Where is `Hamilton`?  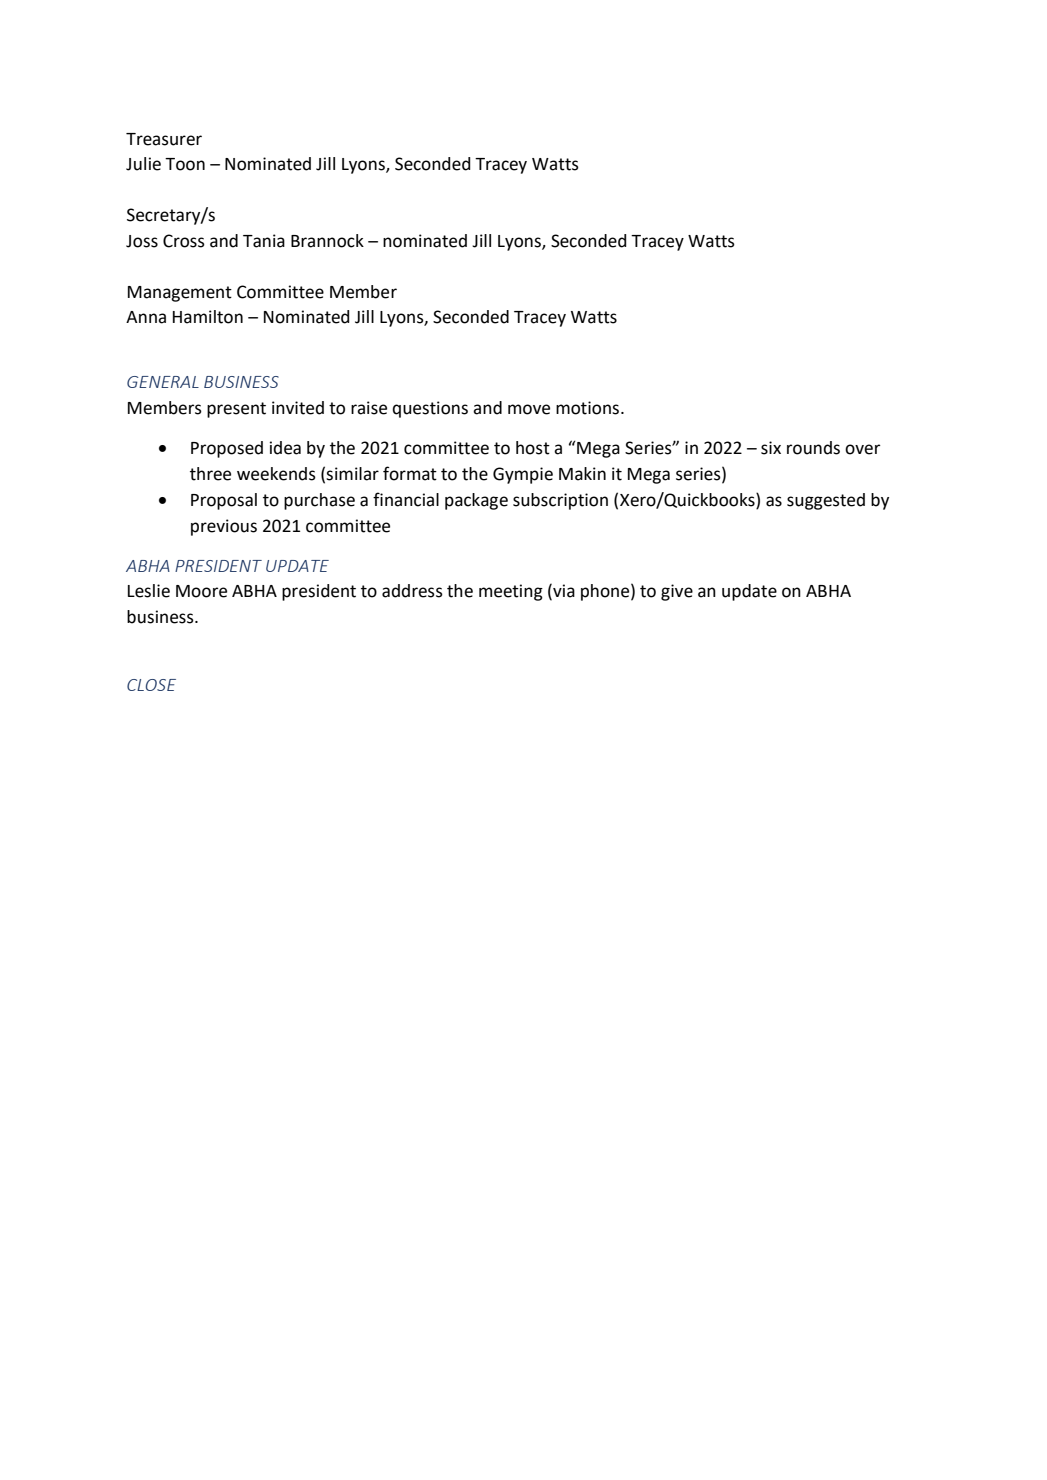 Hamilton is located at coordinates (208, 317).
